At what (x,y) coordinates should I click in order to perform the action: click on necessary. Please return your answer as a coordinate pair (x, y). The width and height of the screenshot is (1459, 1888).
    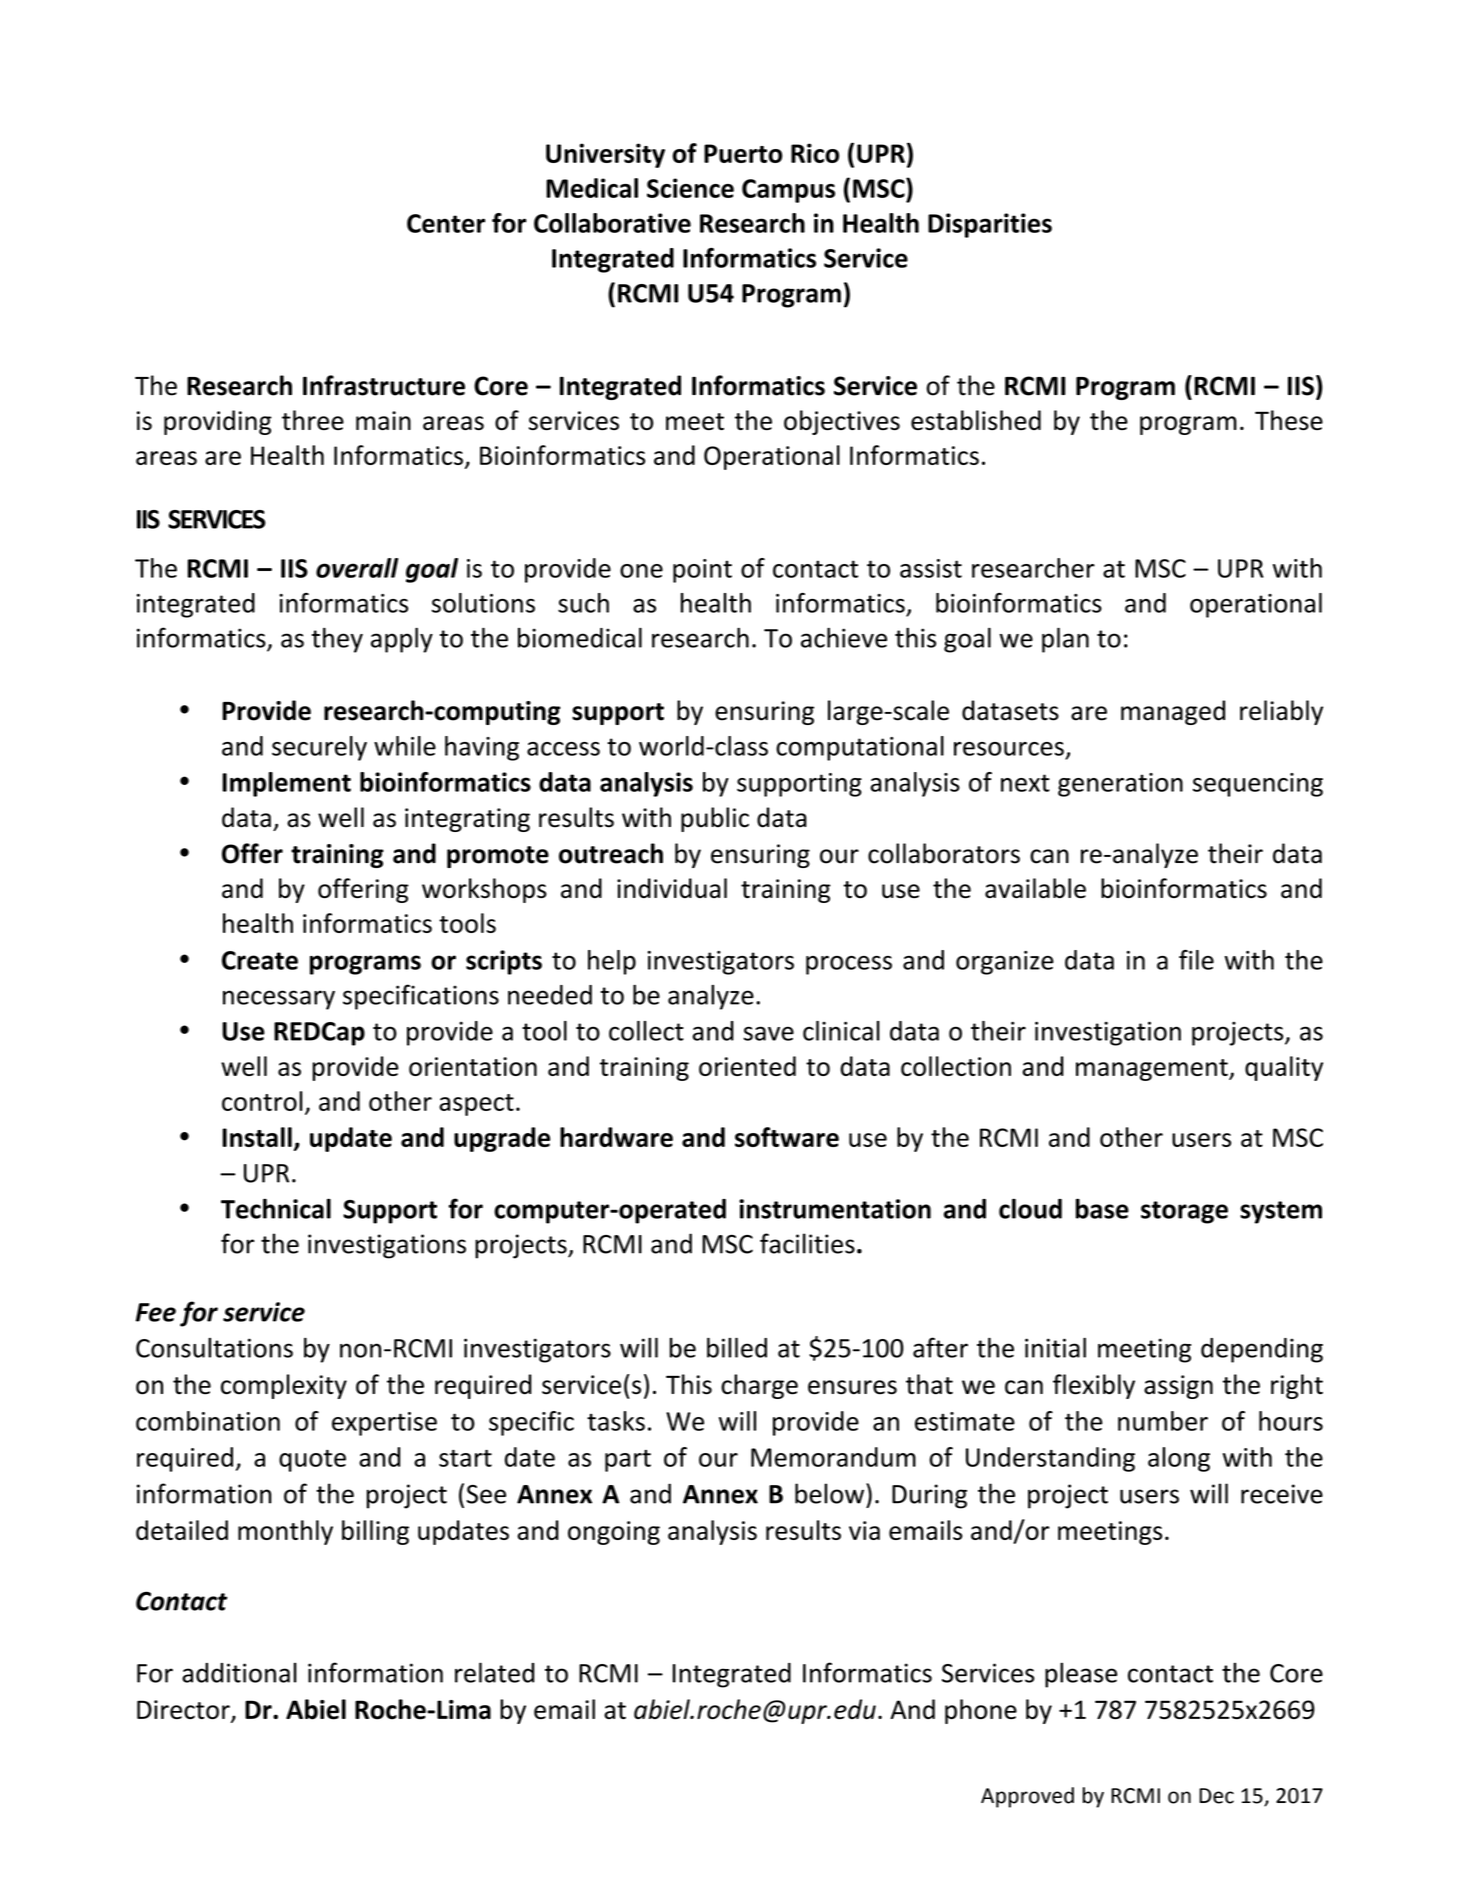
    Looking at the image, I should click on (279, 1000).
